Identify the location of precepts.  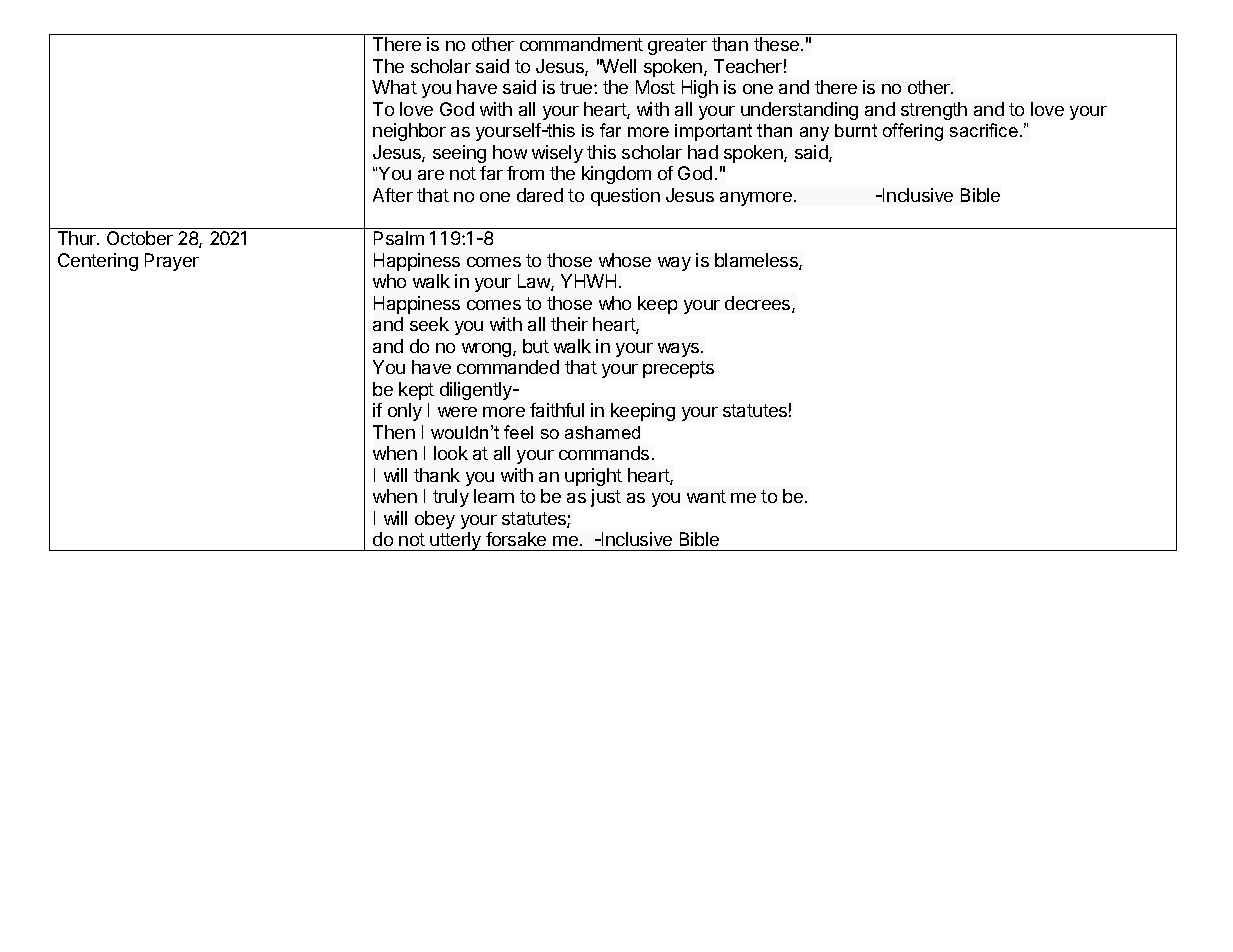
(678, 369).
